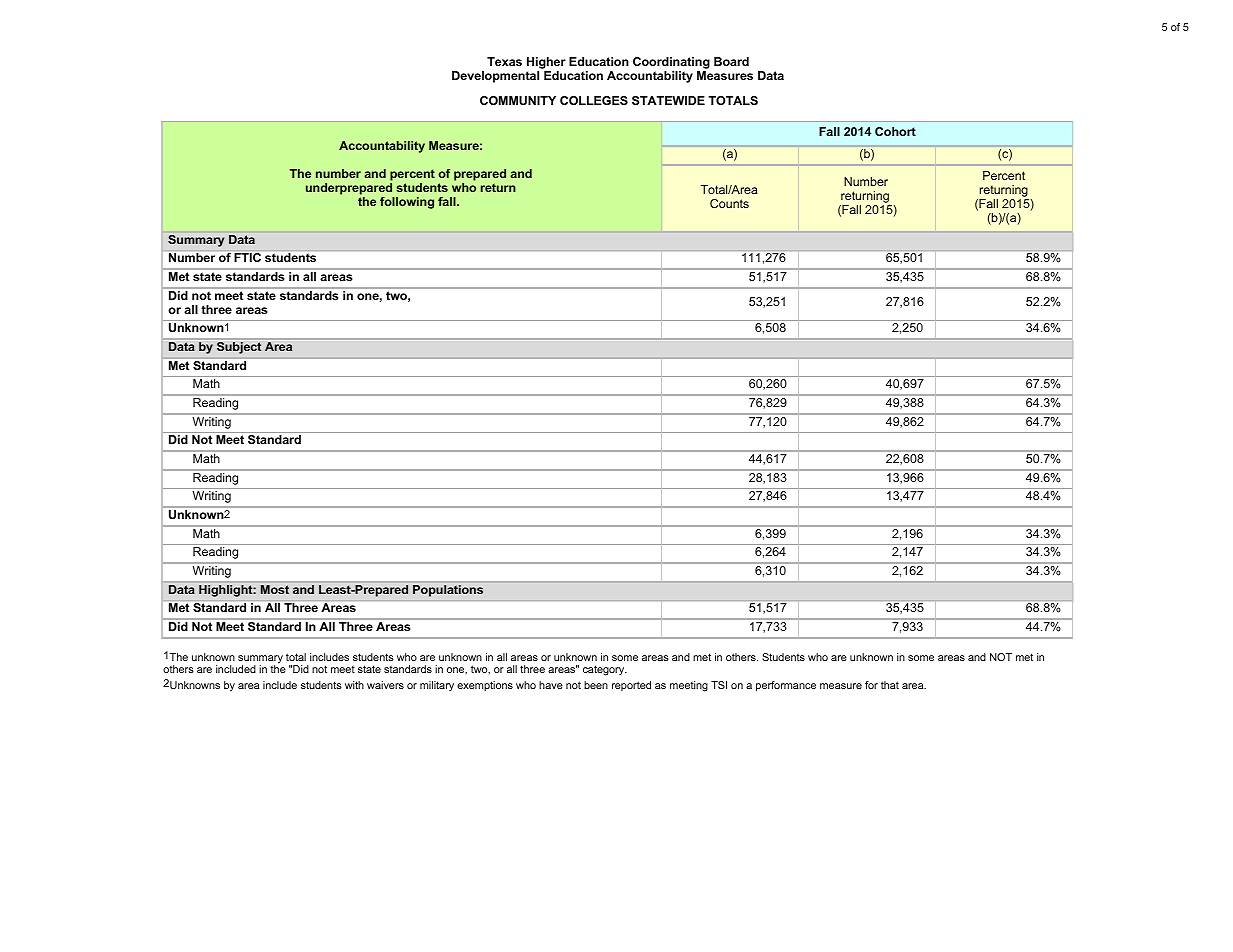 The height and width of the screenshot is (952, 1233). Describe the element at coordinates (786, 686) in the screenshot. I see `performance` at that location.
